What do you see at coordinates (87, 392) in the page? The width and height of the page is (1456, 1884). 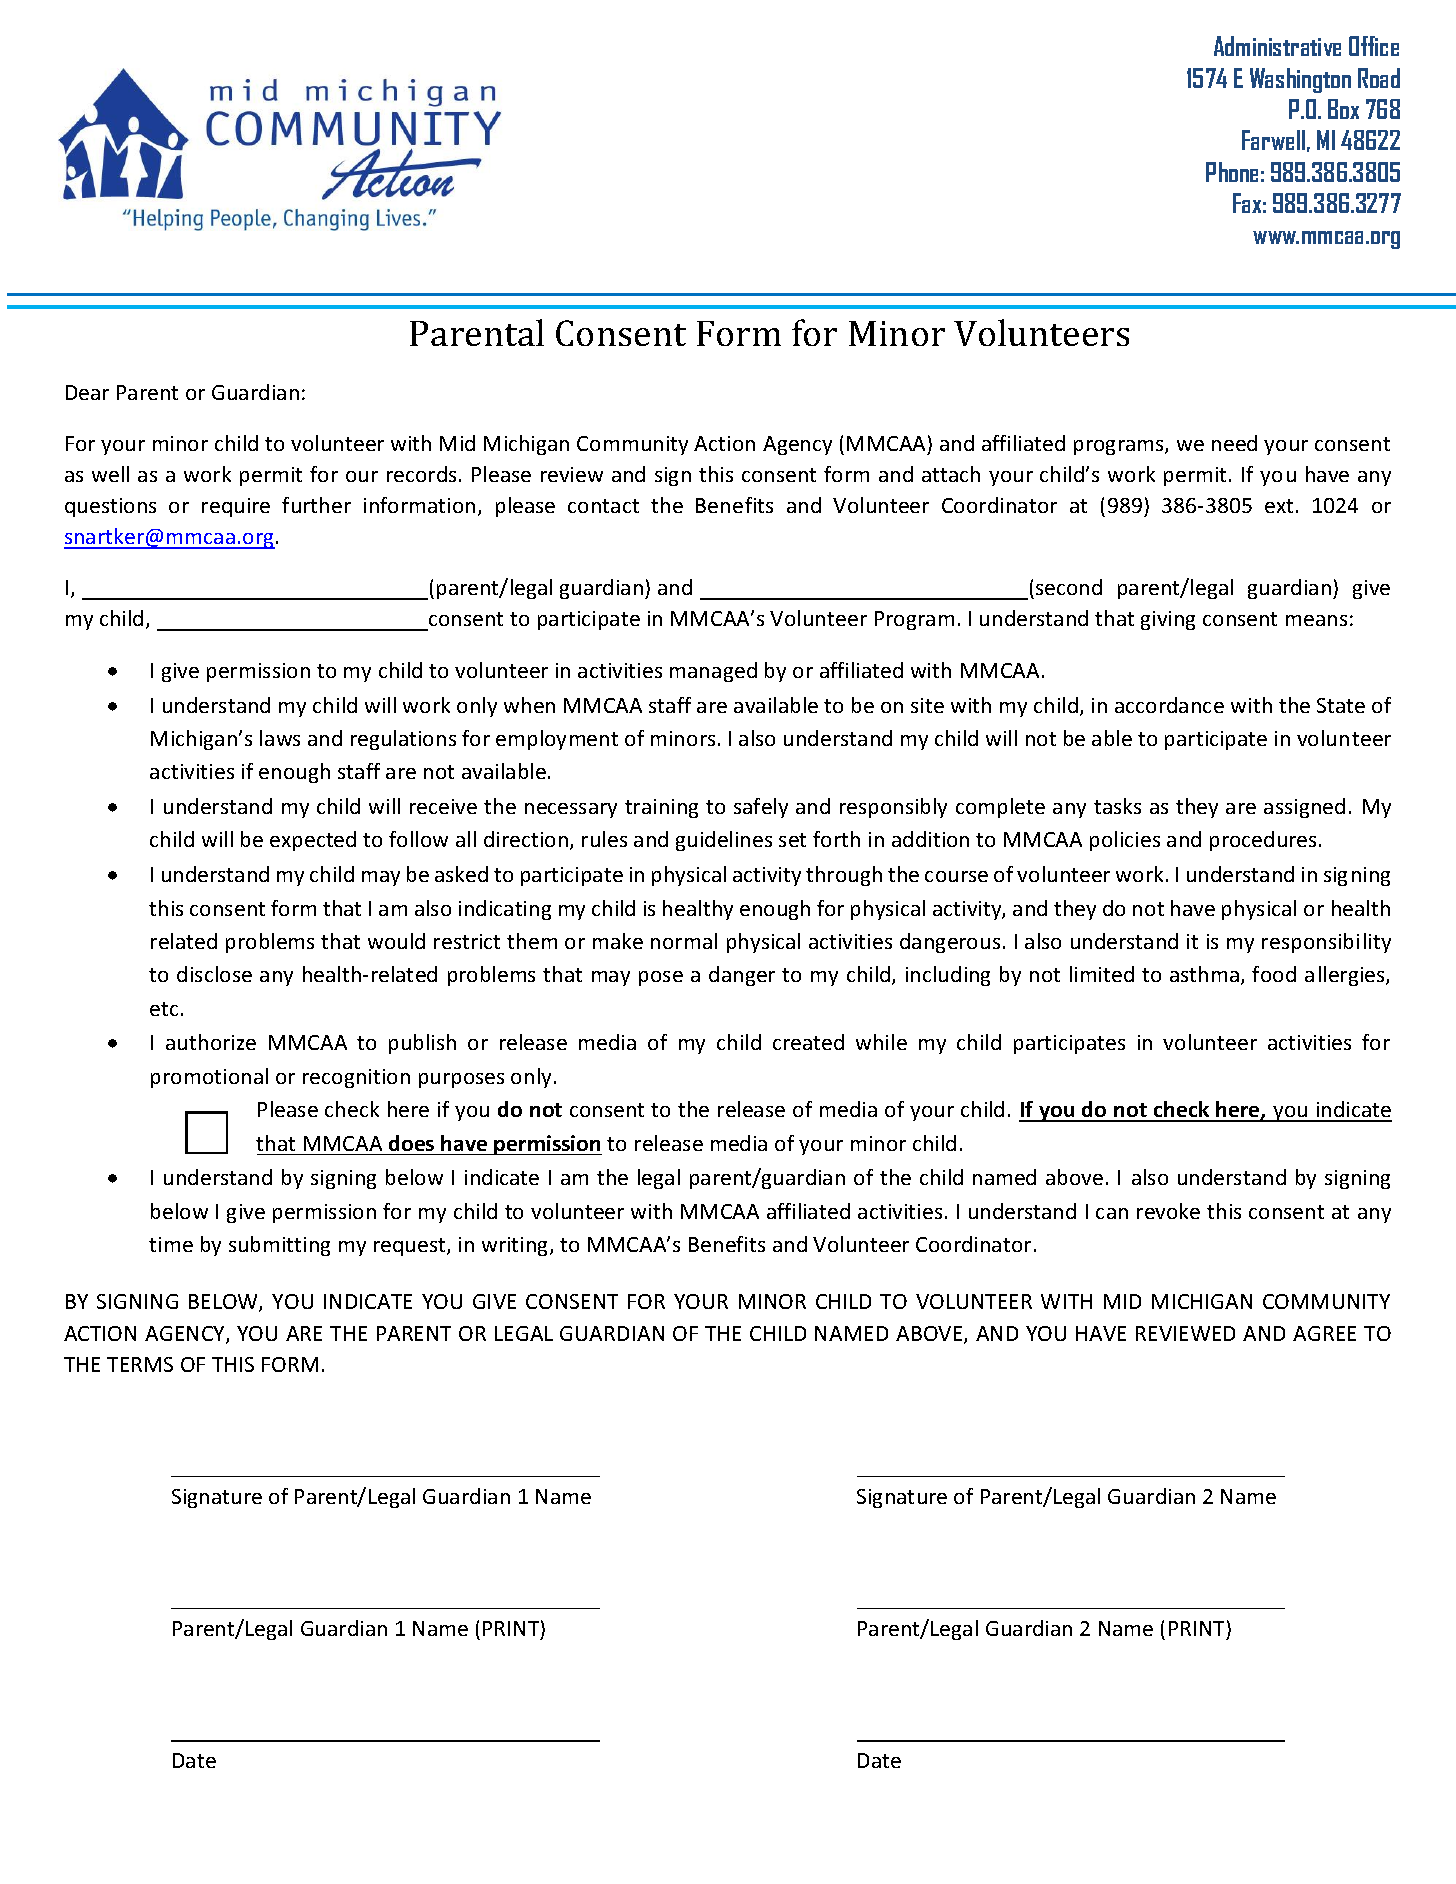 I see `Dear` at bounding box center [87, 392].
